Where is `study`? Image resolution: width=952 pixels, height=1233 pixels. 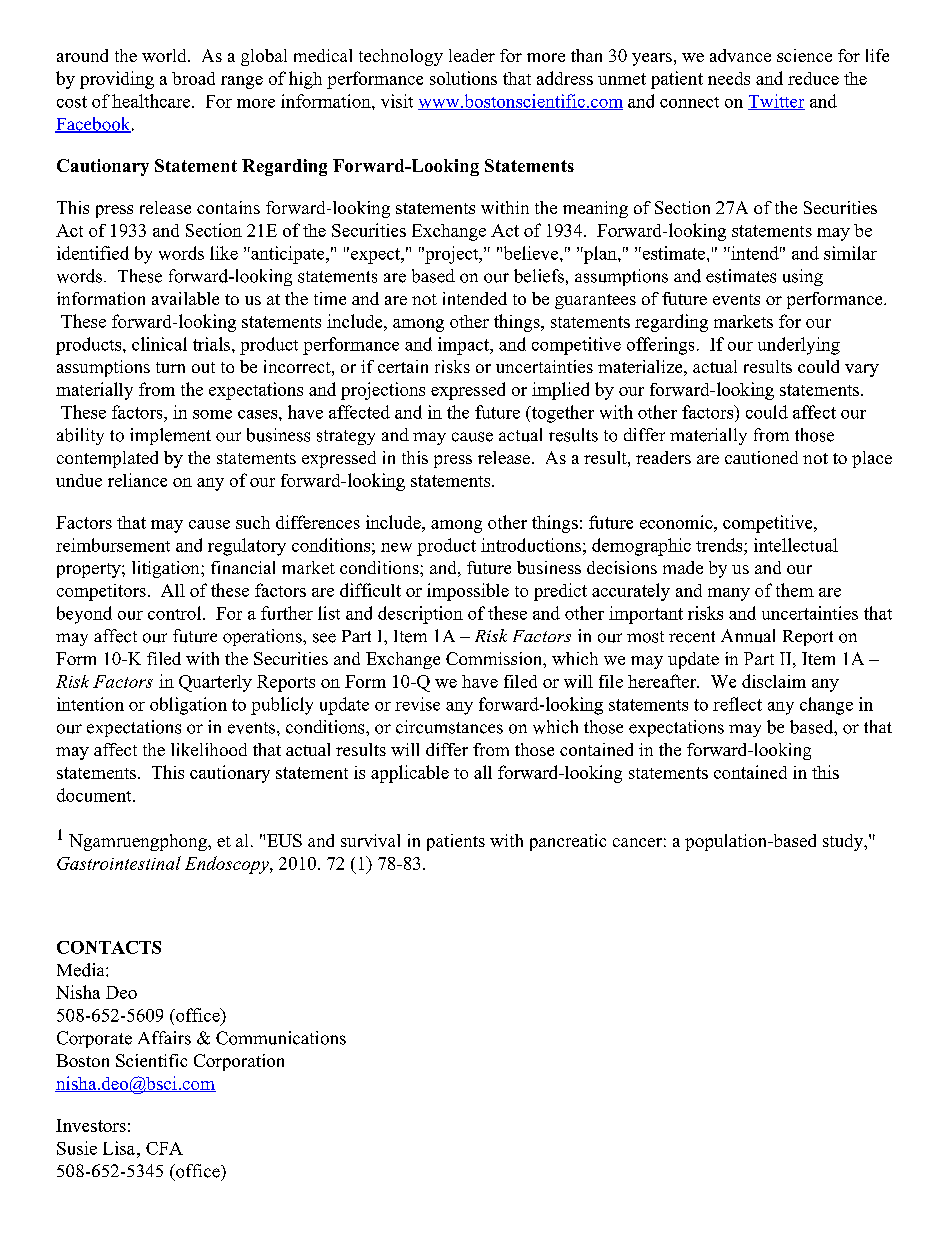 study is located at coordinates (844, 842).
